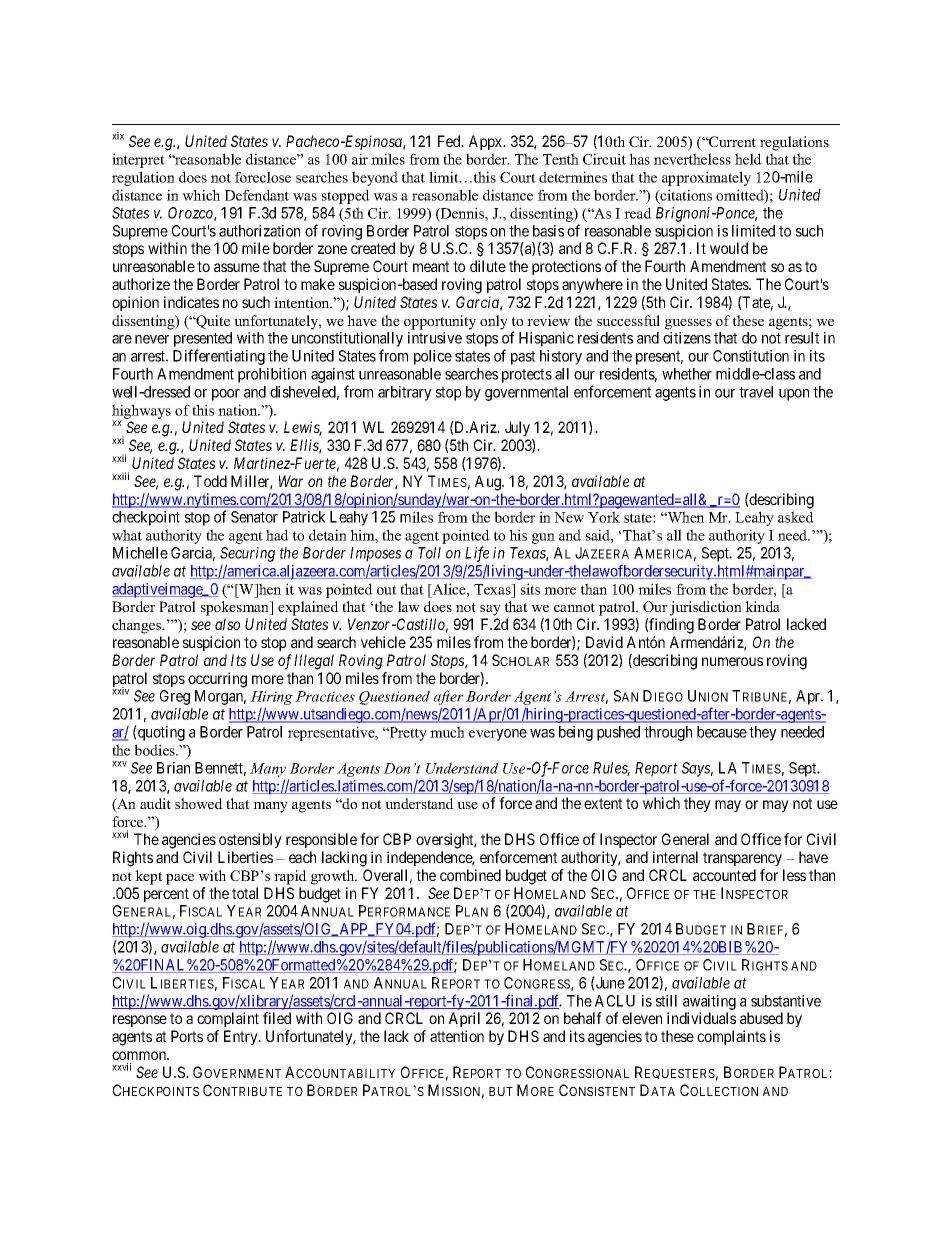 This image has height=1233, width=952. I want to click on awaiting, so click(709, 1002).
